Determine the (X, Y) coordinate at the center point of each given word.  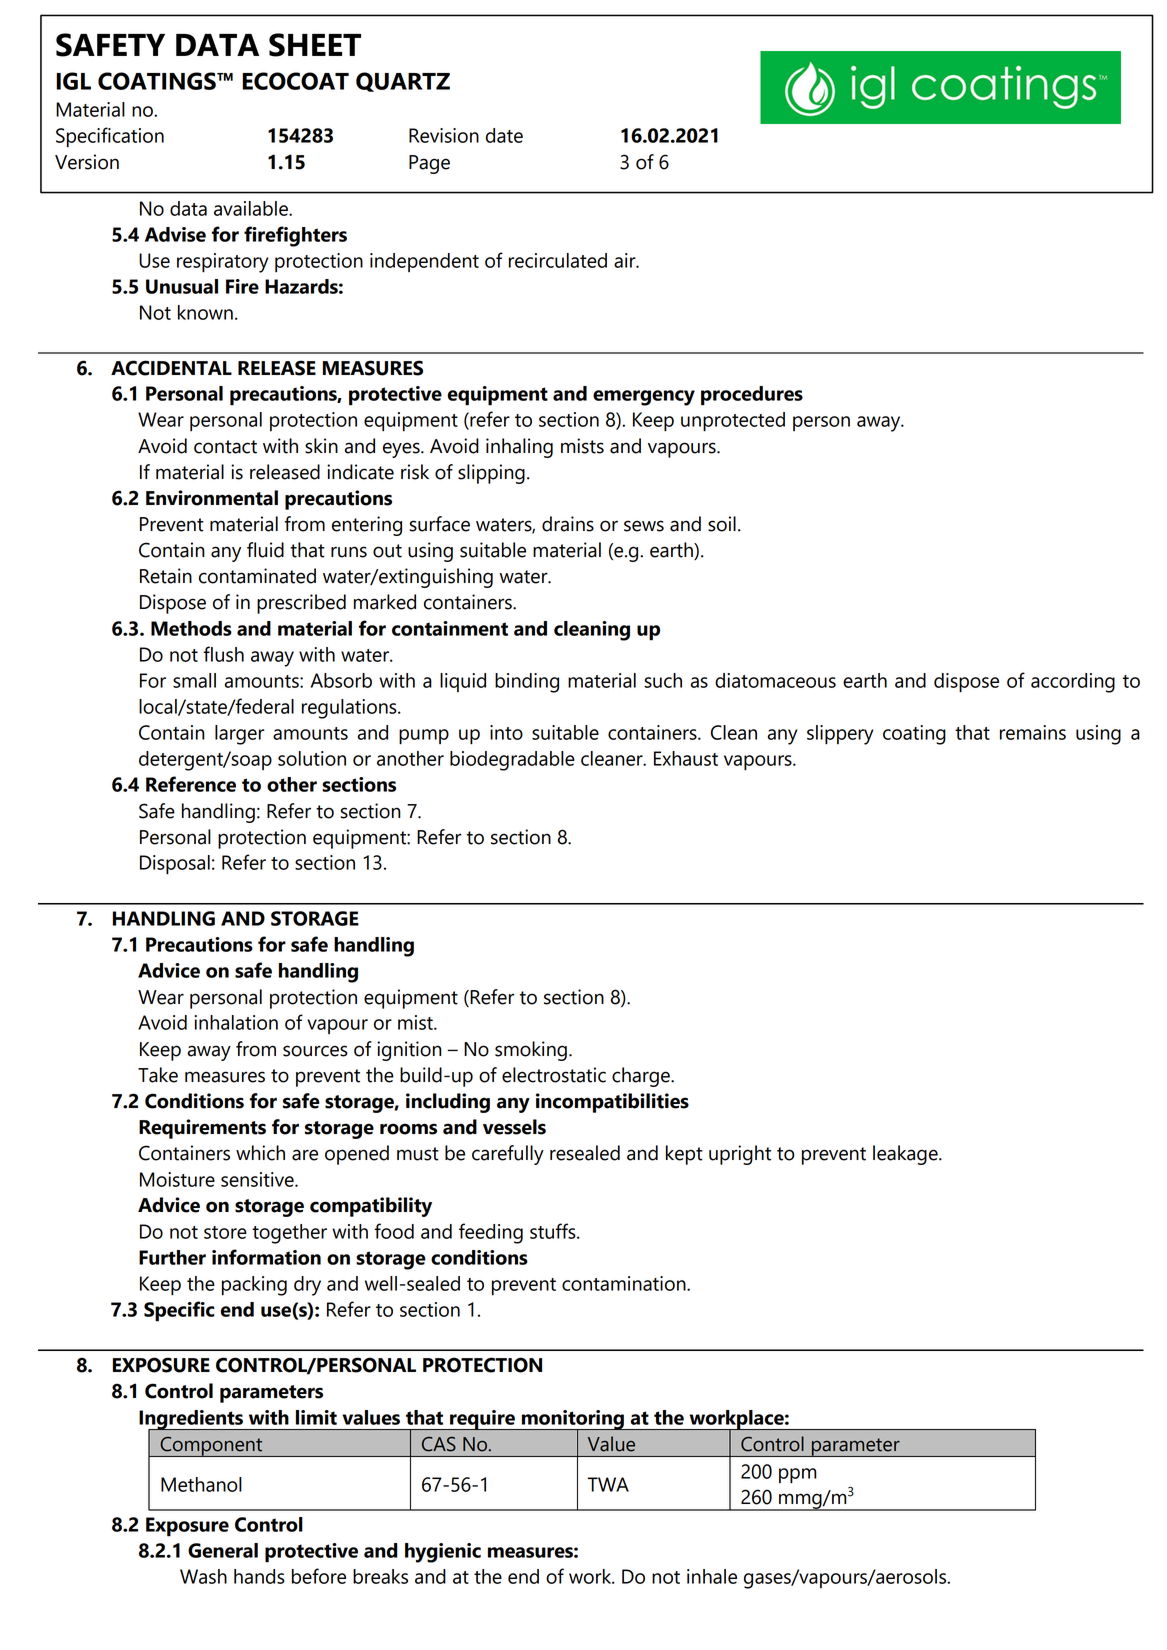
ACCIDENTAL (171, 368)
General (223, 1550)
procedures (752, 396)
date (504, 135)
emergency (644, 398)
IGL (73, 81)
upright (740, 1155)
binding (527, 683)
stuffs (554, 1231)
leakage (906, 1155)
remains (1033, 732)
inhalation (236, 1022)
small (194, 680)
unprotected (733, 422)
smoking (531, 1051)
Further (172, 1257)
